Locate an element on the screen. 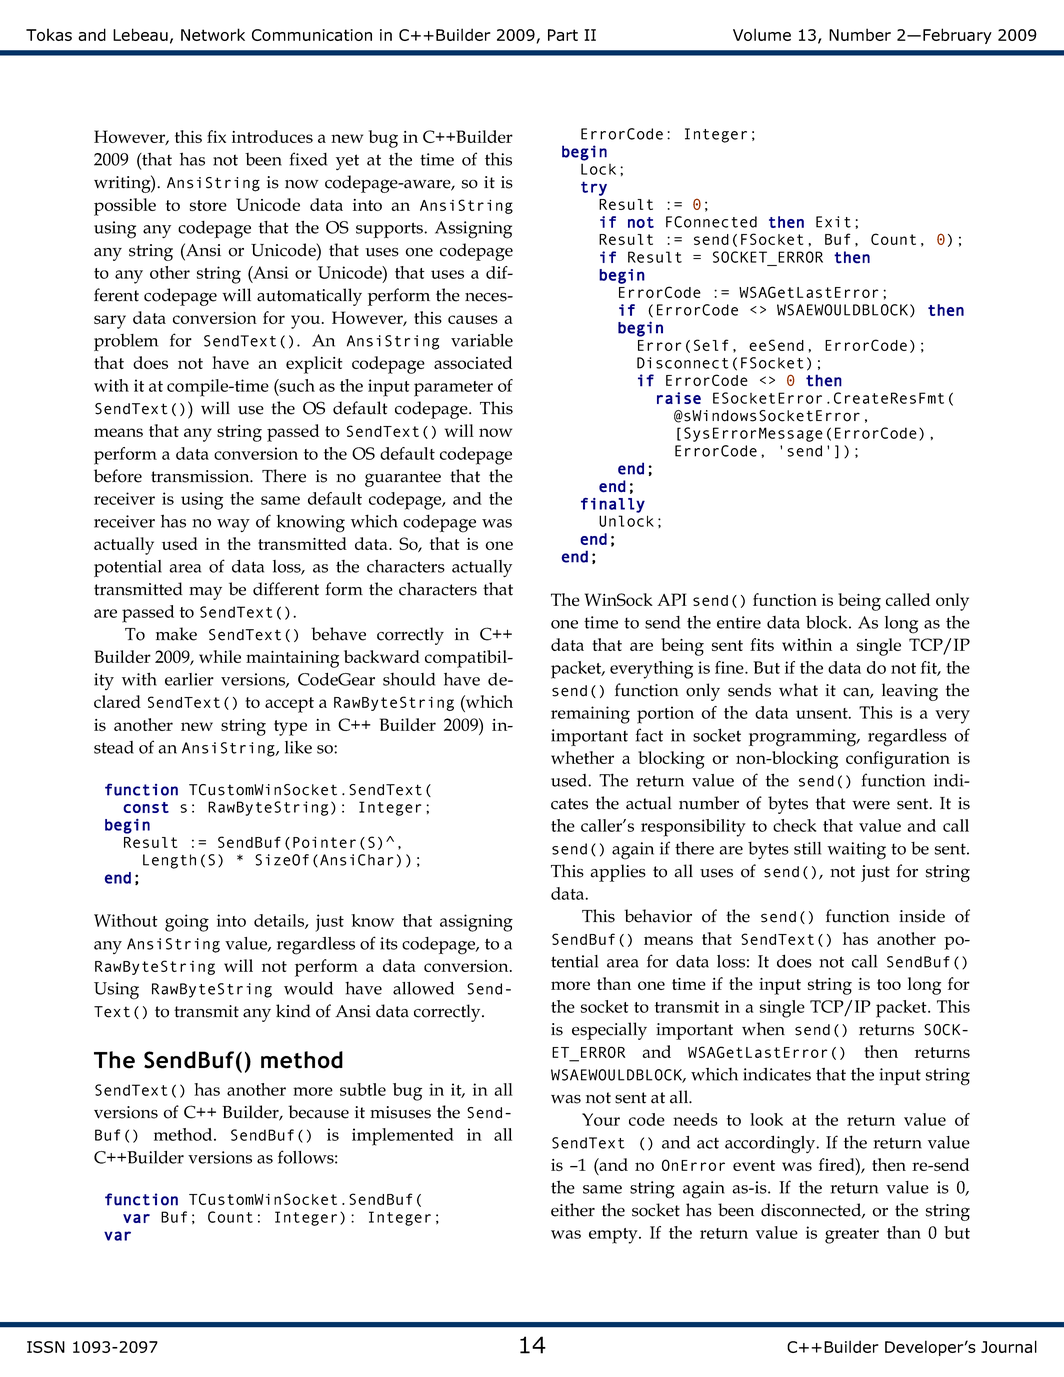 The height and width of the screenshot is (1377, 1064). greater is located at coordinates (852, 1236).
